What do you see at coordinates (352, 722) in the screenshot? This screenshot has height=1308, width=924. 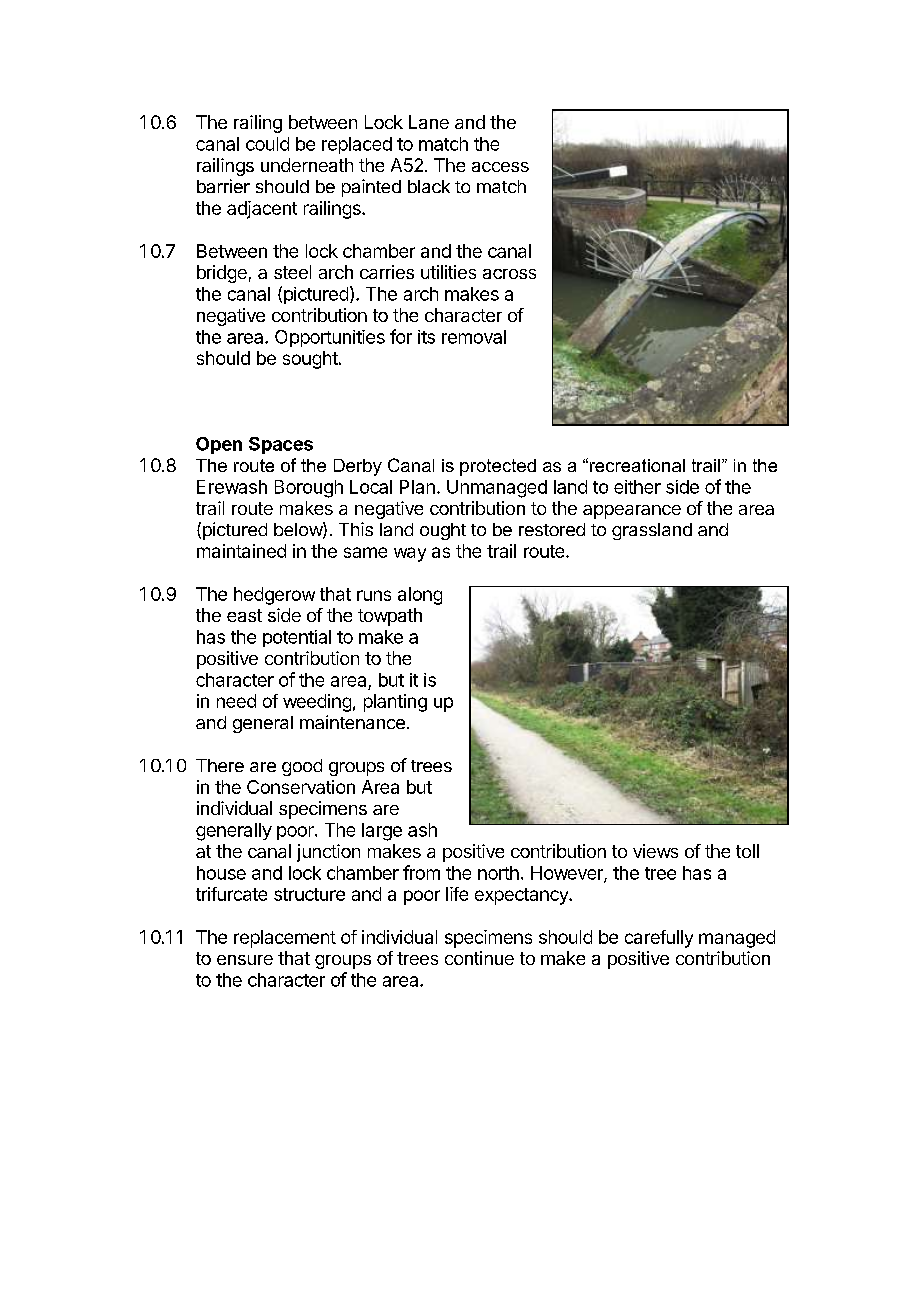 I see `maintenance` at bounding box center [352, 722].
